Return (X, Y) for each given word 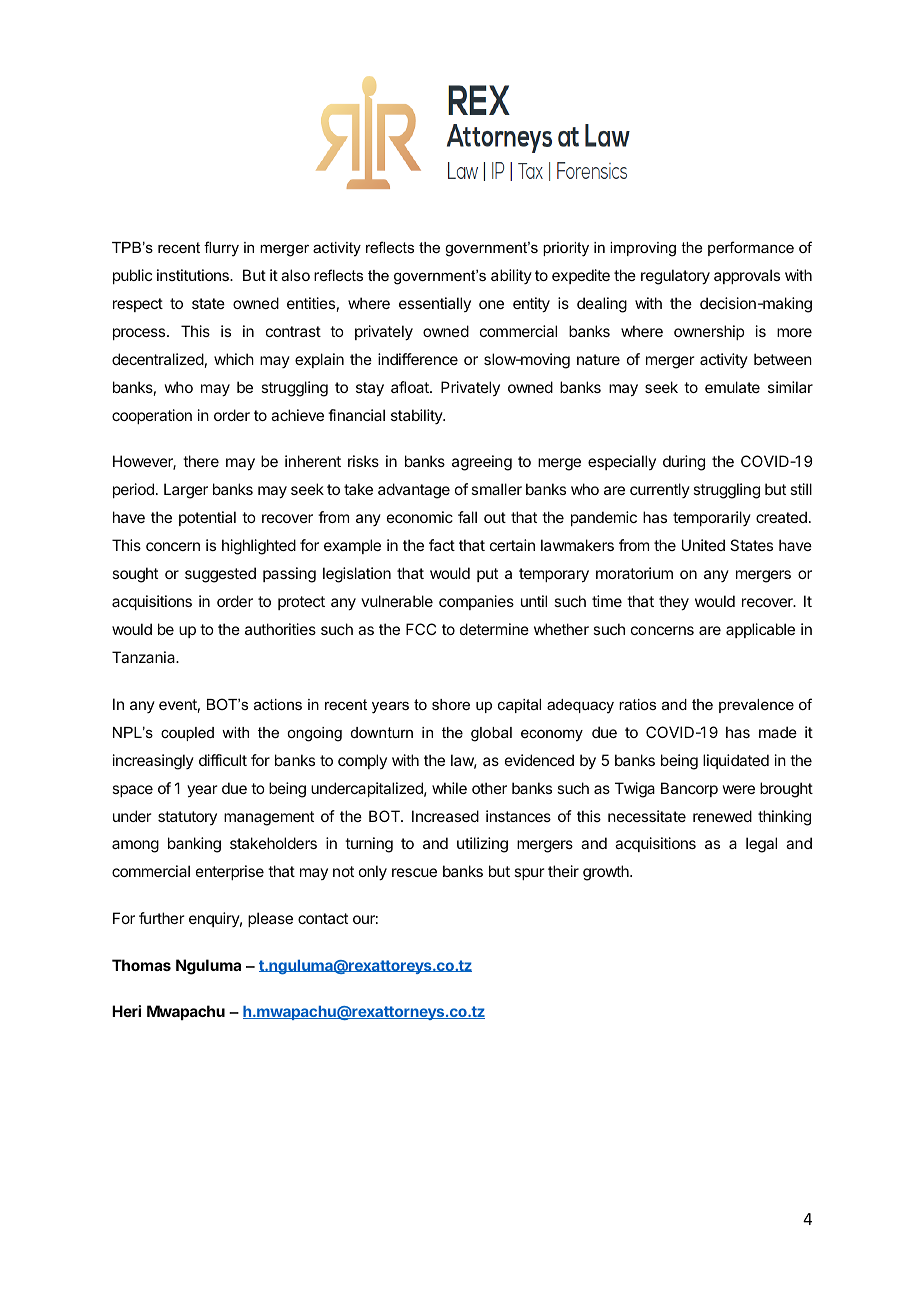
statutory (187, 818)
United (703, 545)
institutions (194, 275)
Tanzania (145, 657)
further (162, 918)
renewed (722, 816)
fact (442, 545)
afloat (411, 387)
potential (207, 518)
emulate (732, 387)
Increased (445, 816)
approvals (747, 276)
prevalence (756, 706)
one (491, 304)
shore (451, 704)
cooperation (152, 416)
